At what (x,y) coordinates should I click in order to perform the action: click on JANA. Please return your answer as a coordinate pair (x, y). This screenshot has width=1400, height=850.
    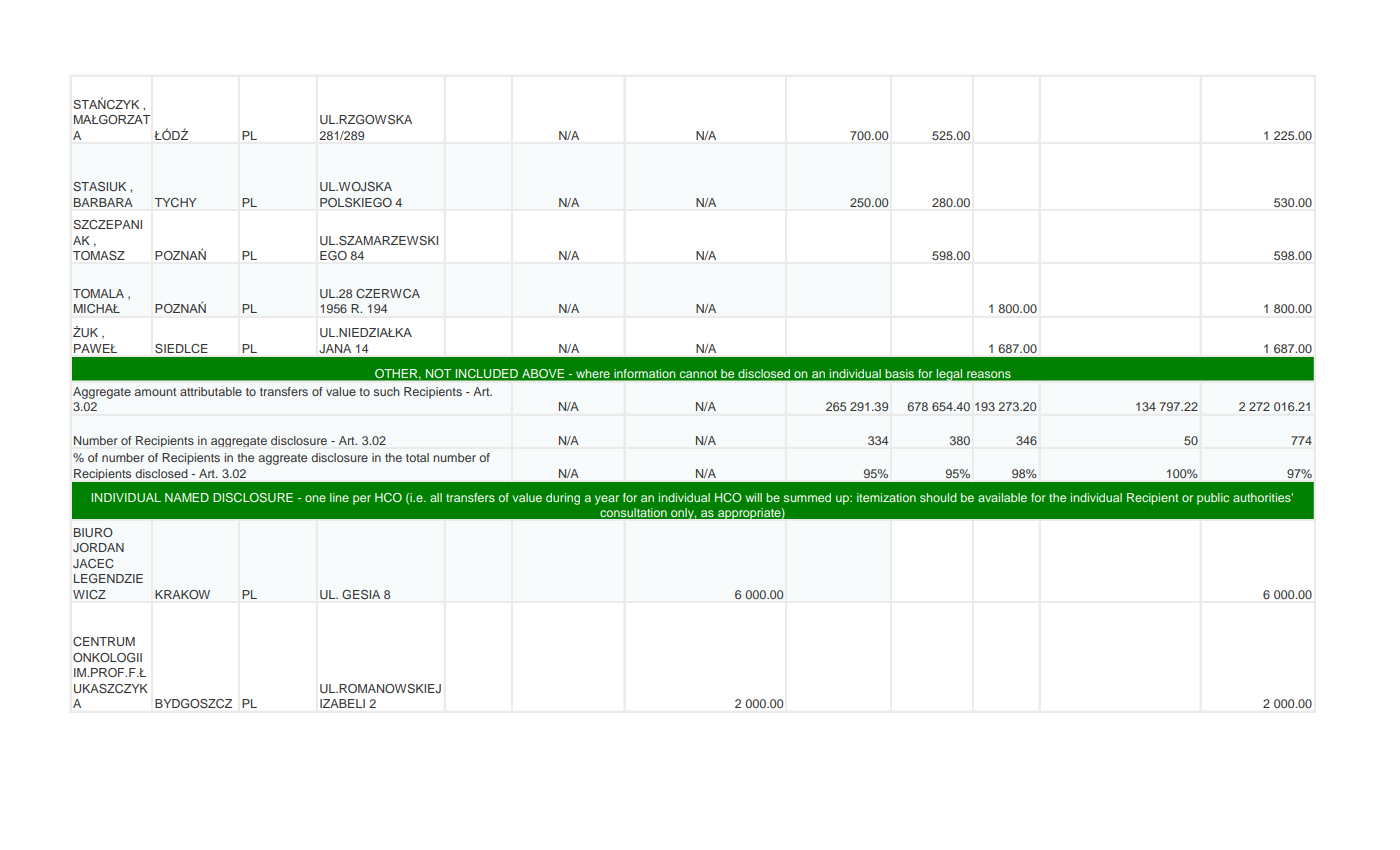
    Looking at the image, I should click on (335, 348).
